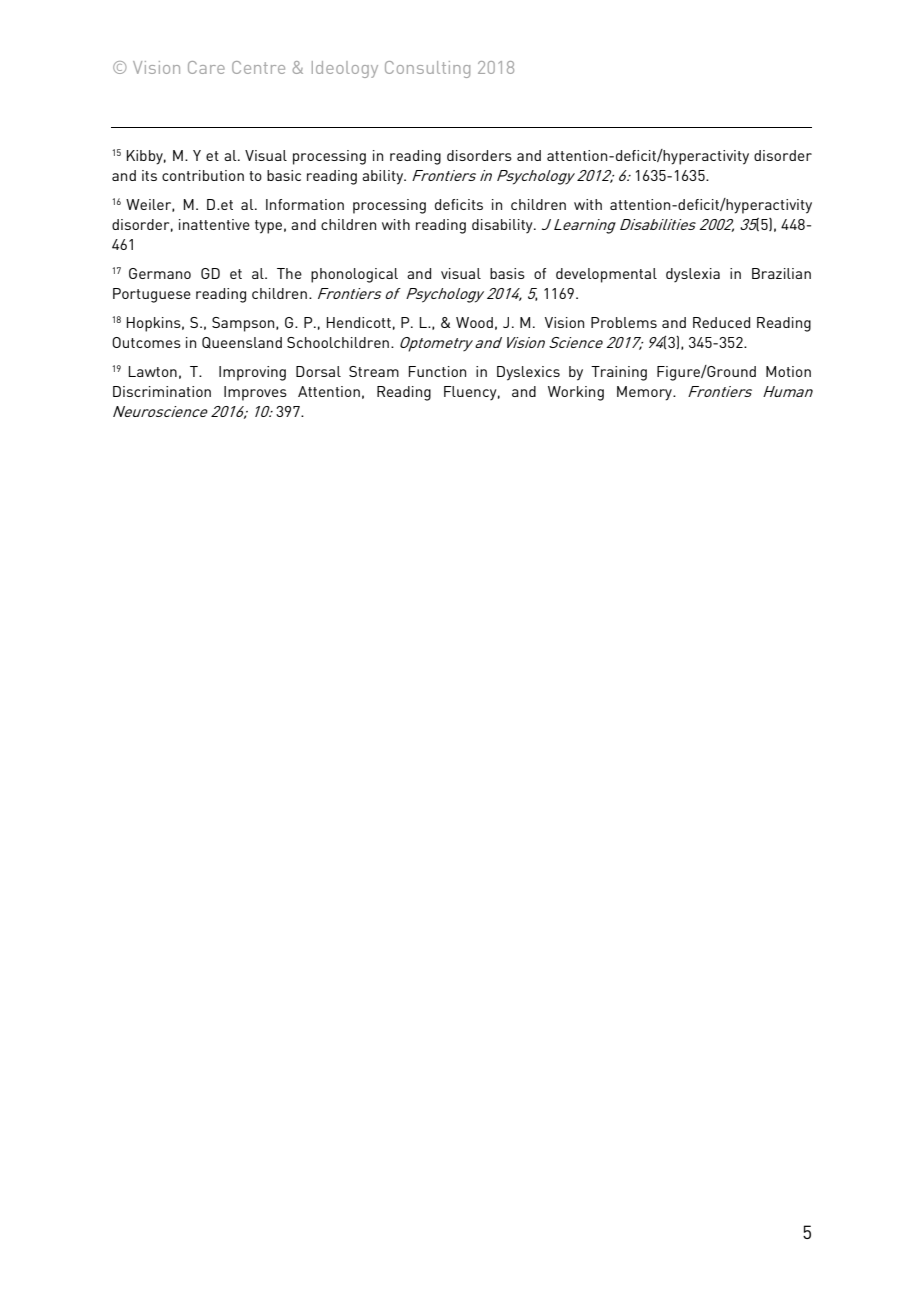 This document has height=1308, width=924. Describe the element at coordinates (252, 373) in the document. I see `Improving` at that location.
